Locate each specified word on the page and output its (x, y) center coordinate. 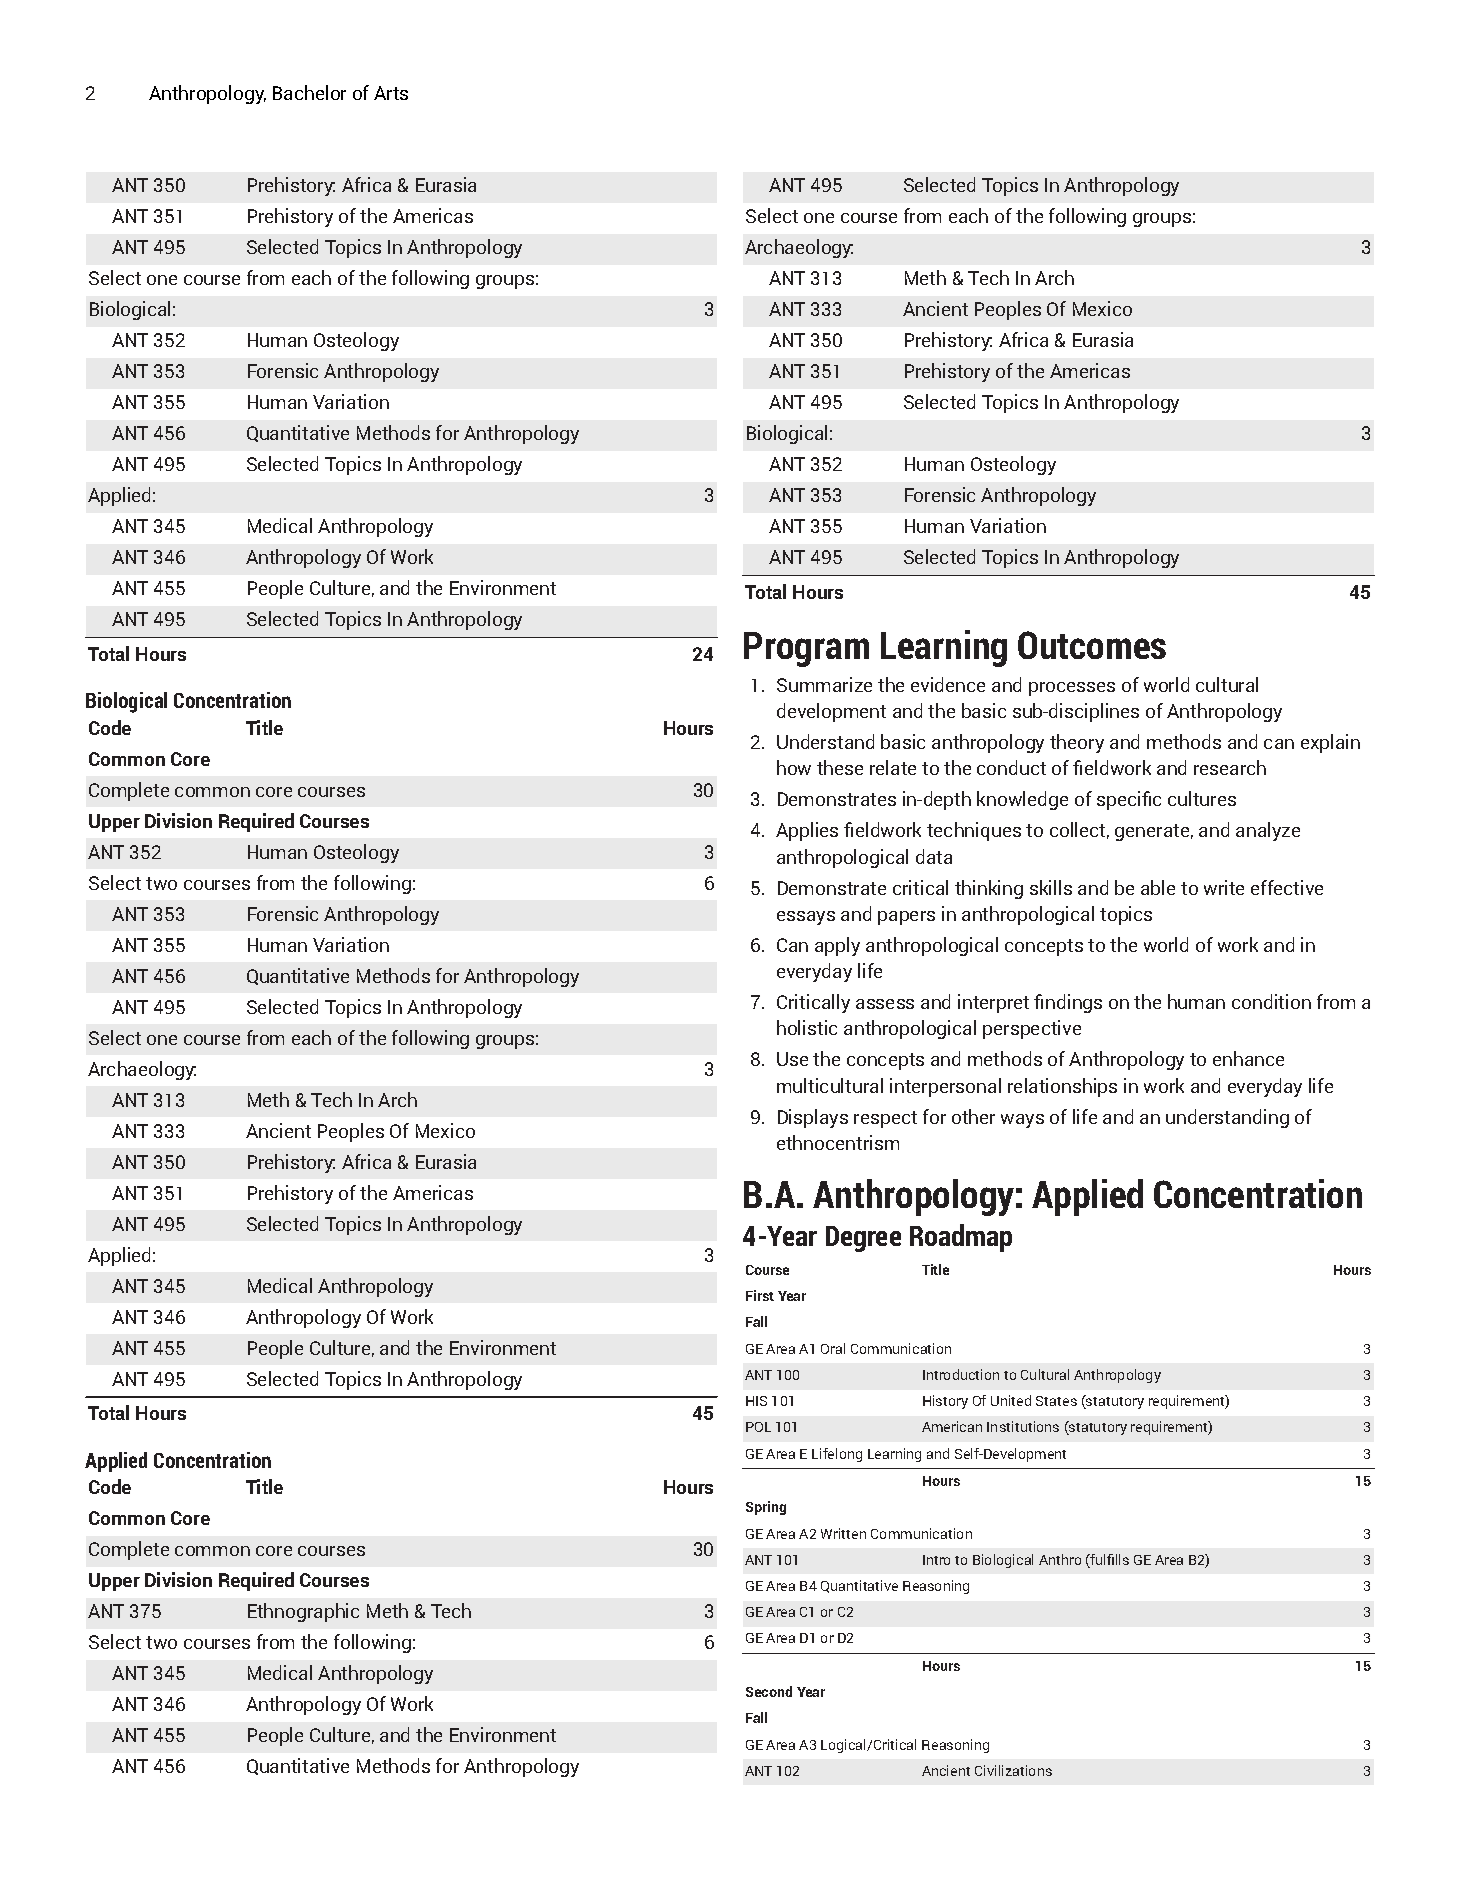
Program (806, 649)
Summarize (824, 684)
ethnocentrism (838, 1142)
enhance (1248, 1058)
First (760, 1295)
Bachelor (309, 92)
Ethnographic (303, 1612)
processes (1072, 689)
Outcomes (1092, 645)
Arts (391, 93)
